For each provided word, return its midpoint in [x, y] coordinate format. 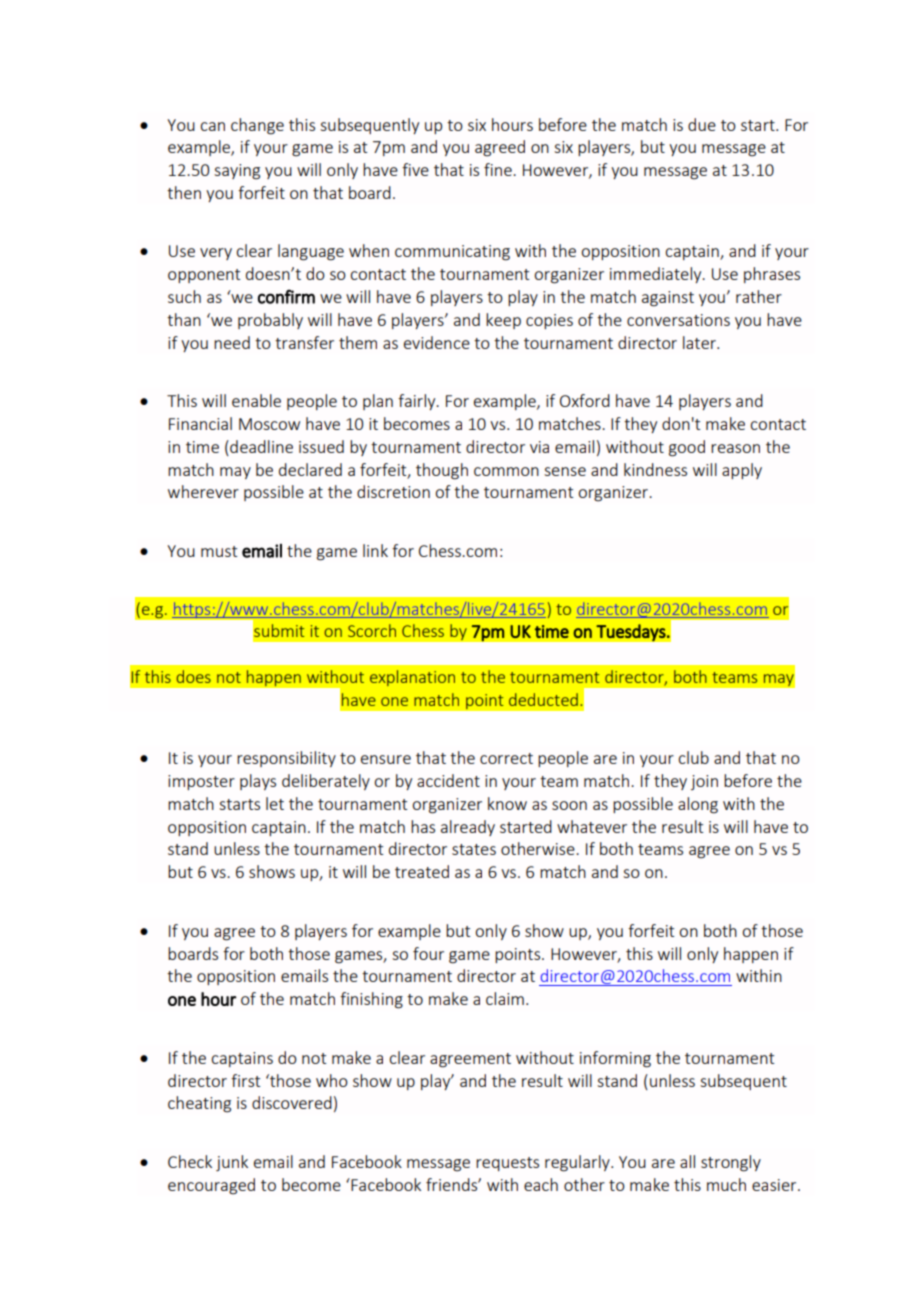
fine [499, 169]
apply [742, 471]
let [275, 803]
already [468, 828]
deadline [260, 448]
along [698, 805]
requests [507, 1164]
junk [232, 1163]
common [506, 471]
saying [237, 172]
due [702, 124]
